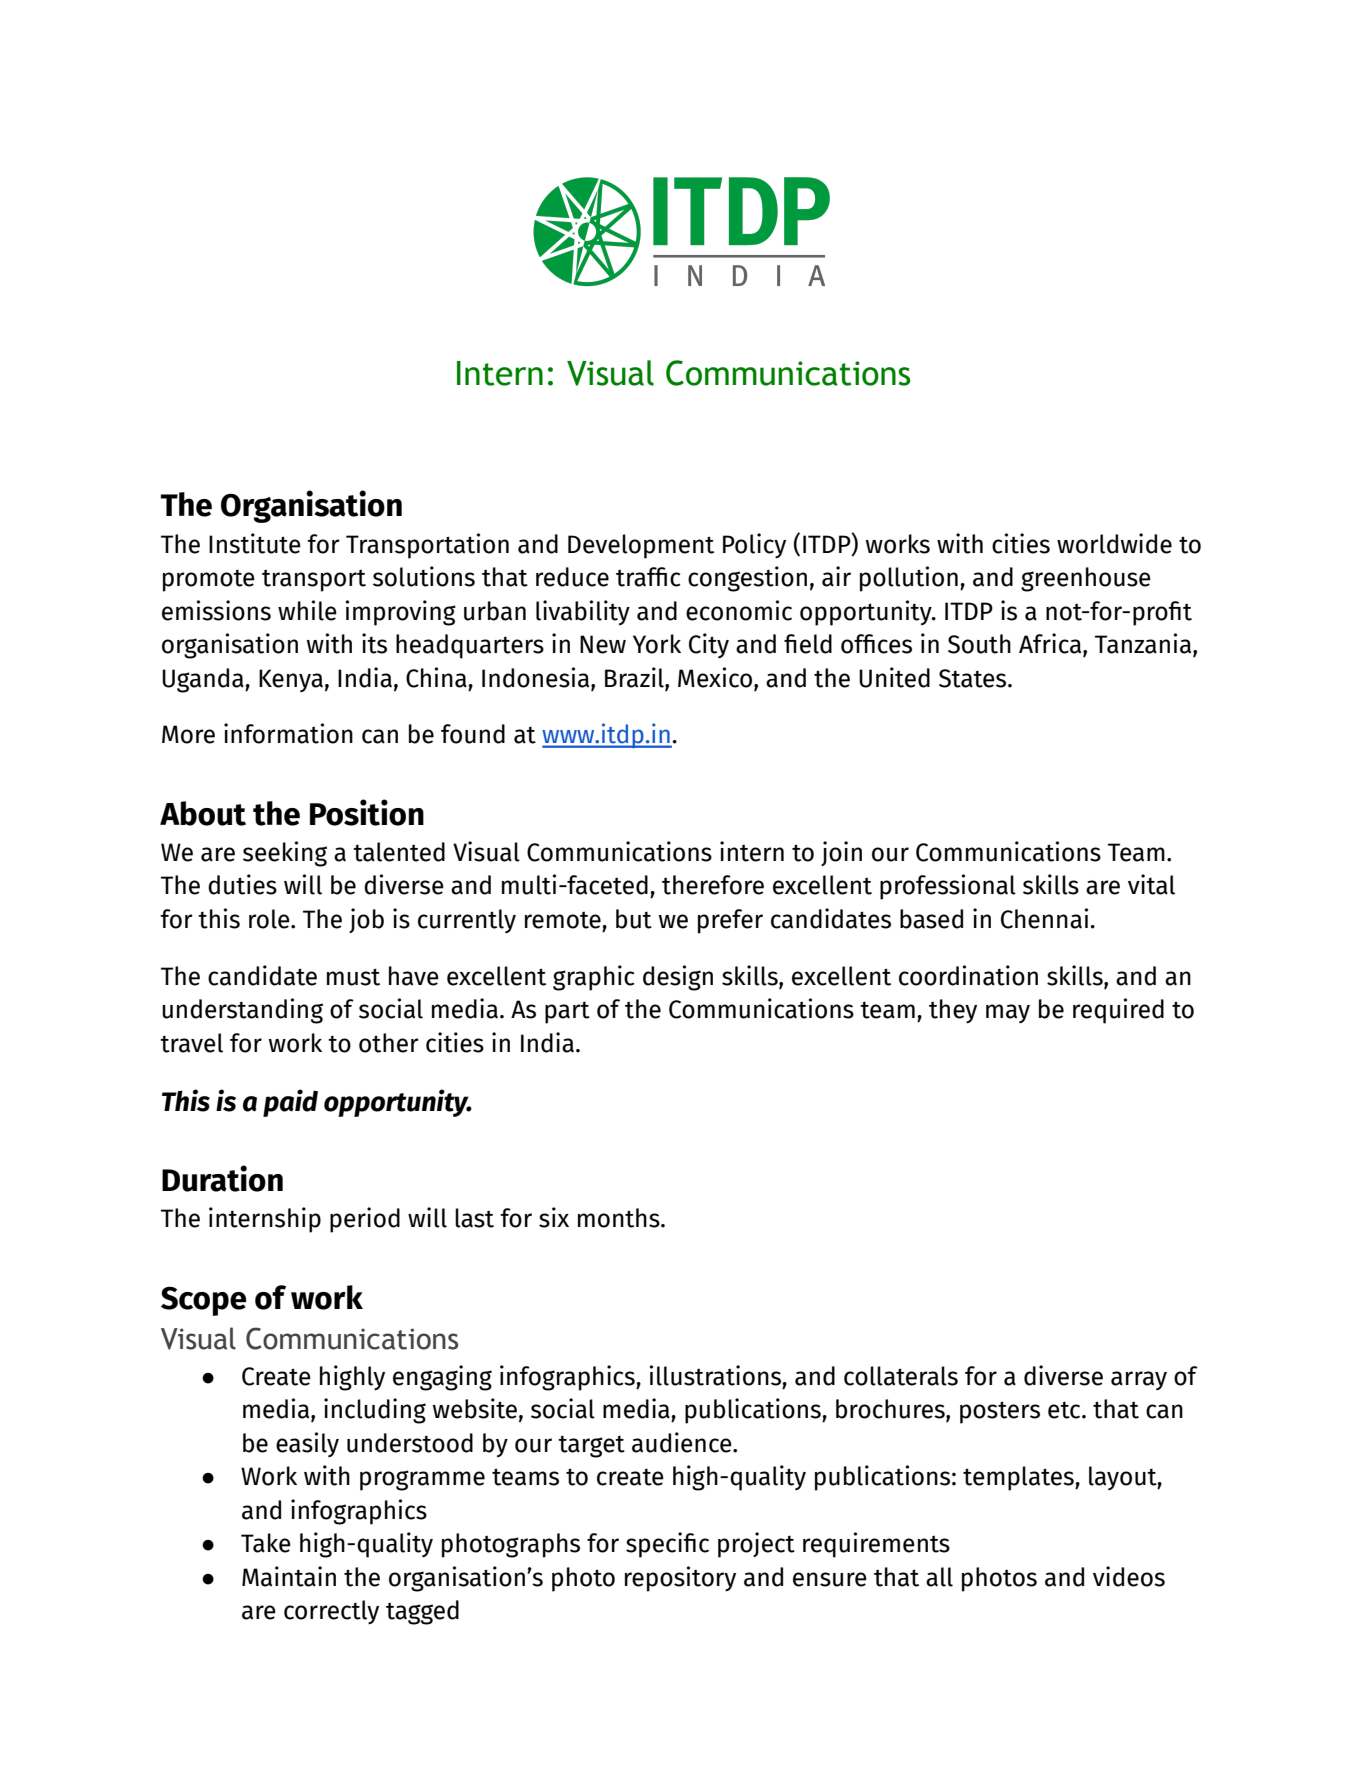 This screenshot has width=1366, height=1768. Describe the element at coordinates (680, 1579) in the screenshot. I see `repository` at that location.
